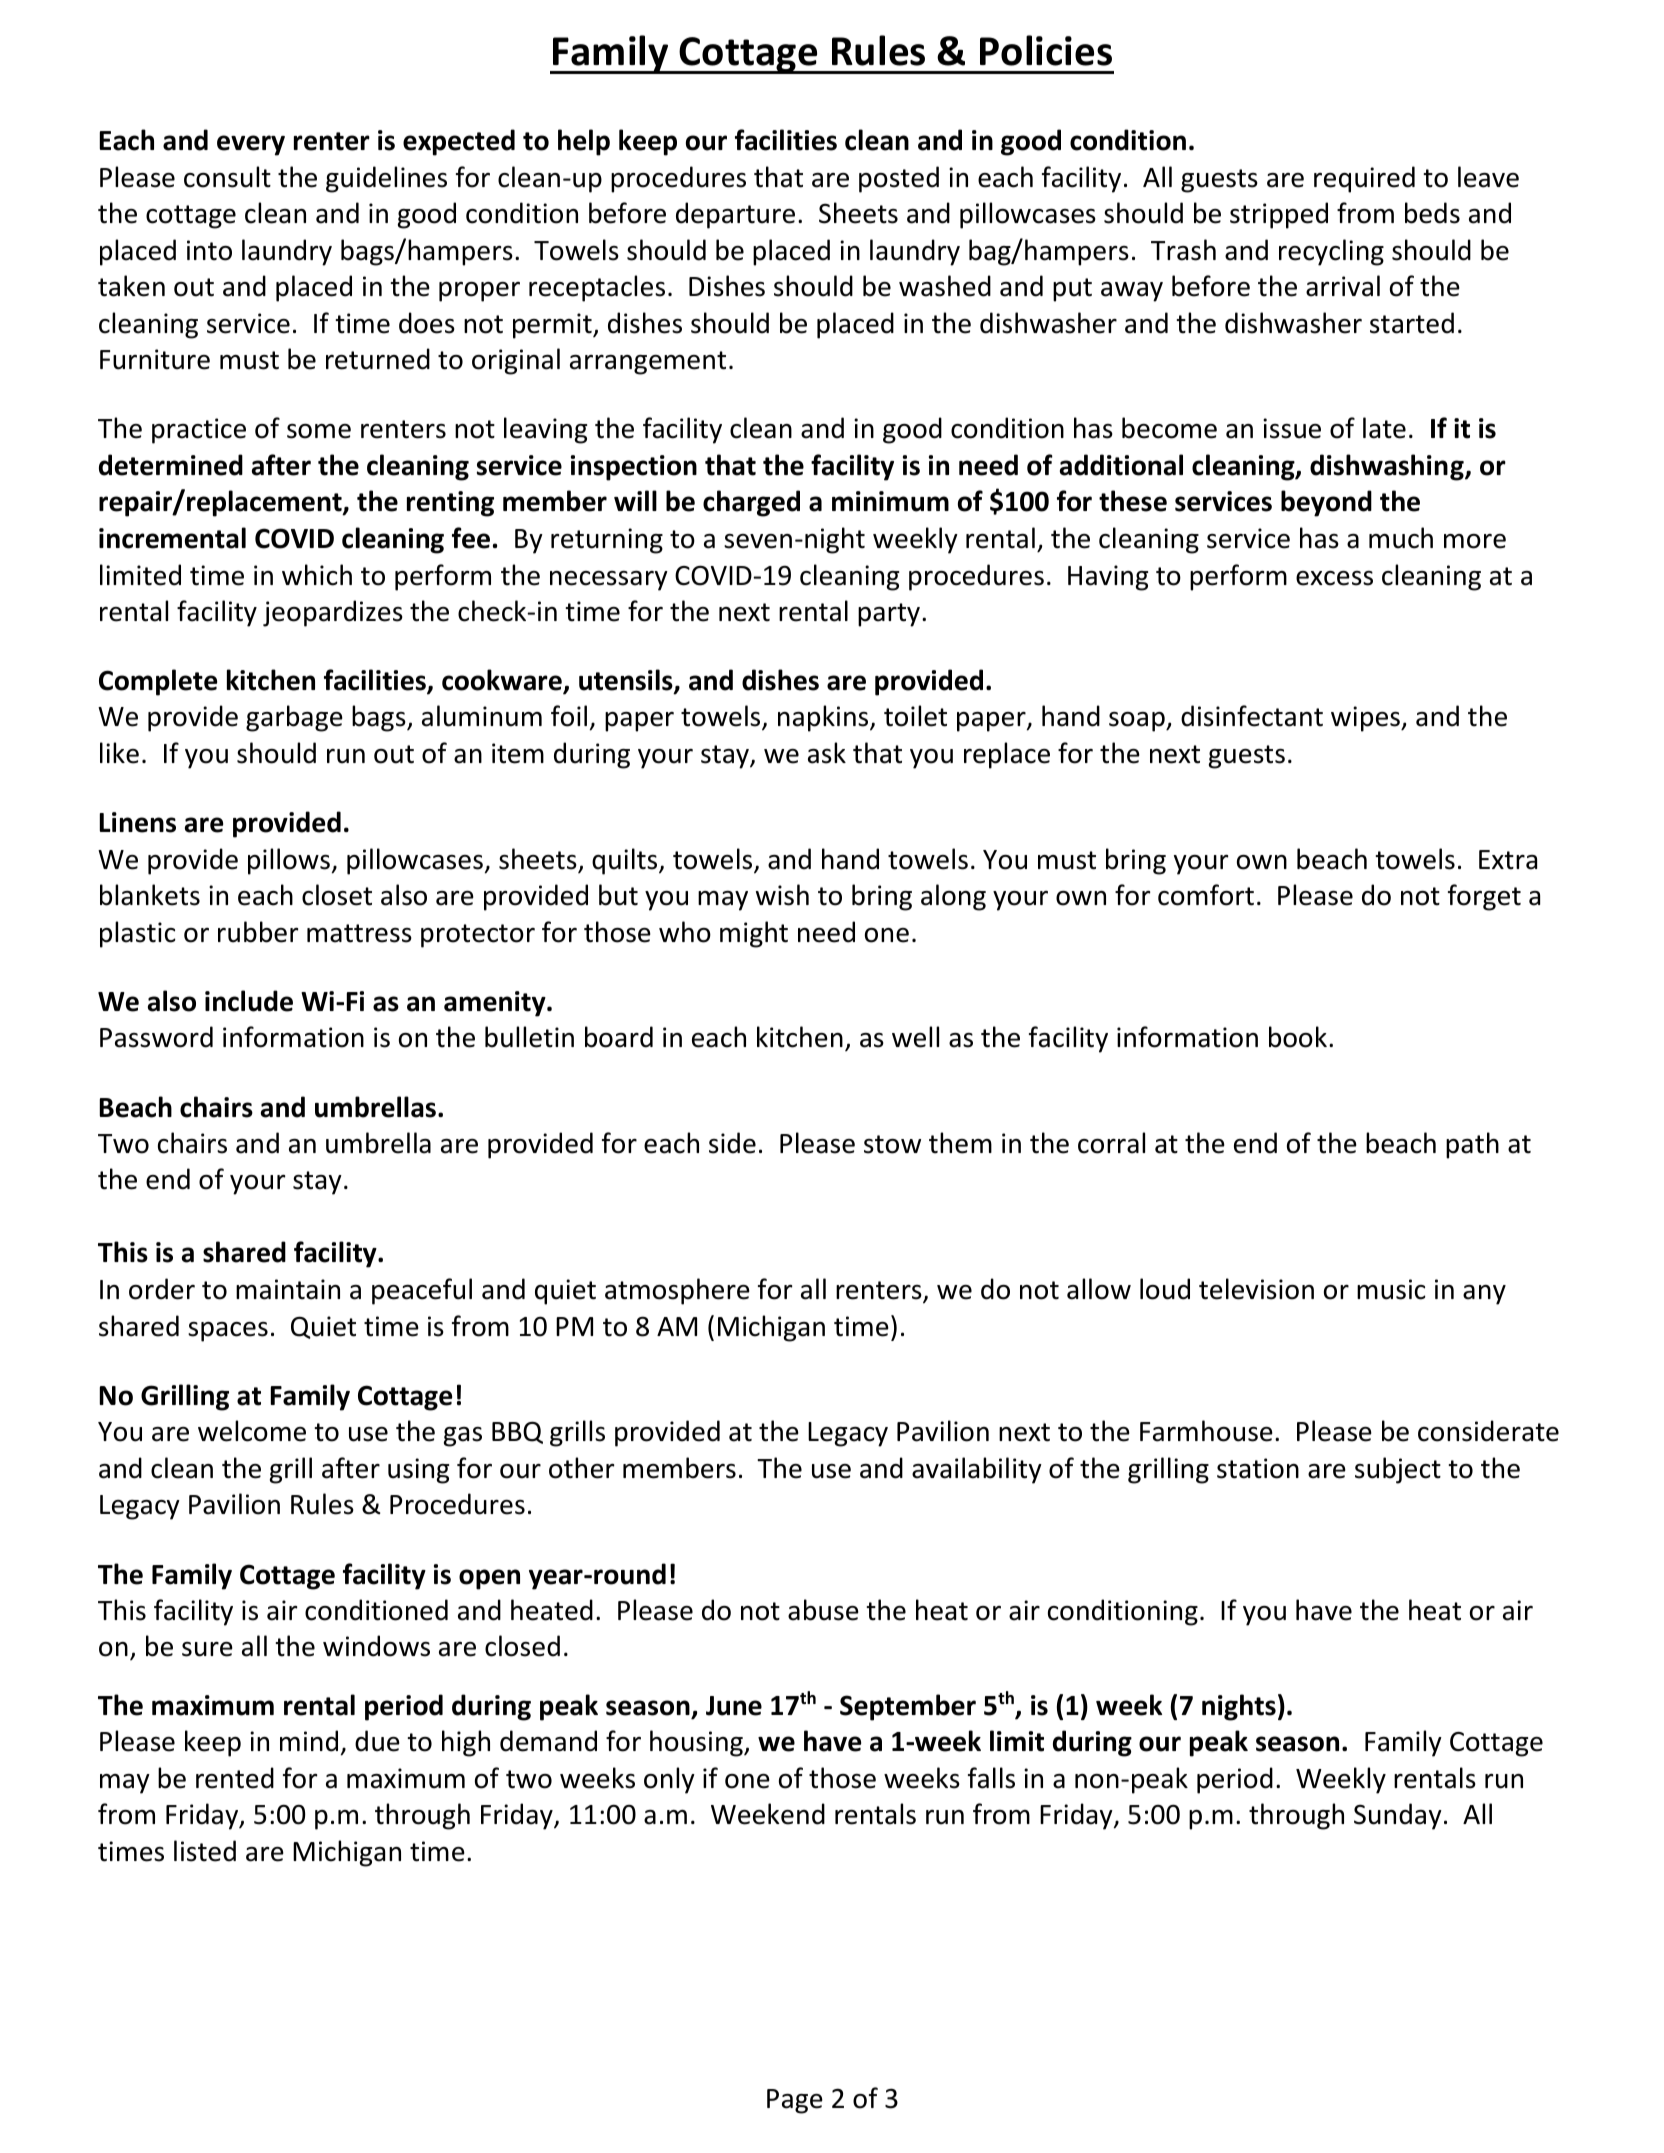 This document has width=1664, height=2153. I want to click on some, so click(319, 431).
